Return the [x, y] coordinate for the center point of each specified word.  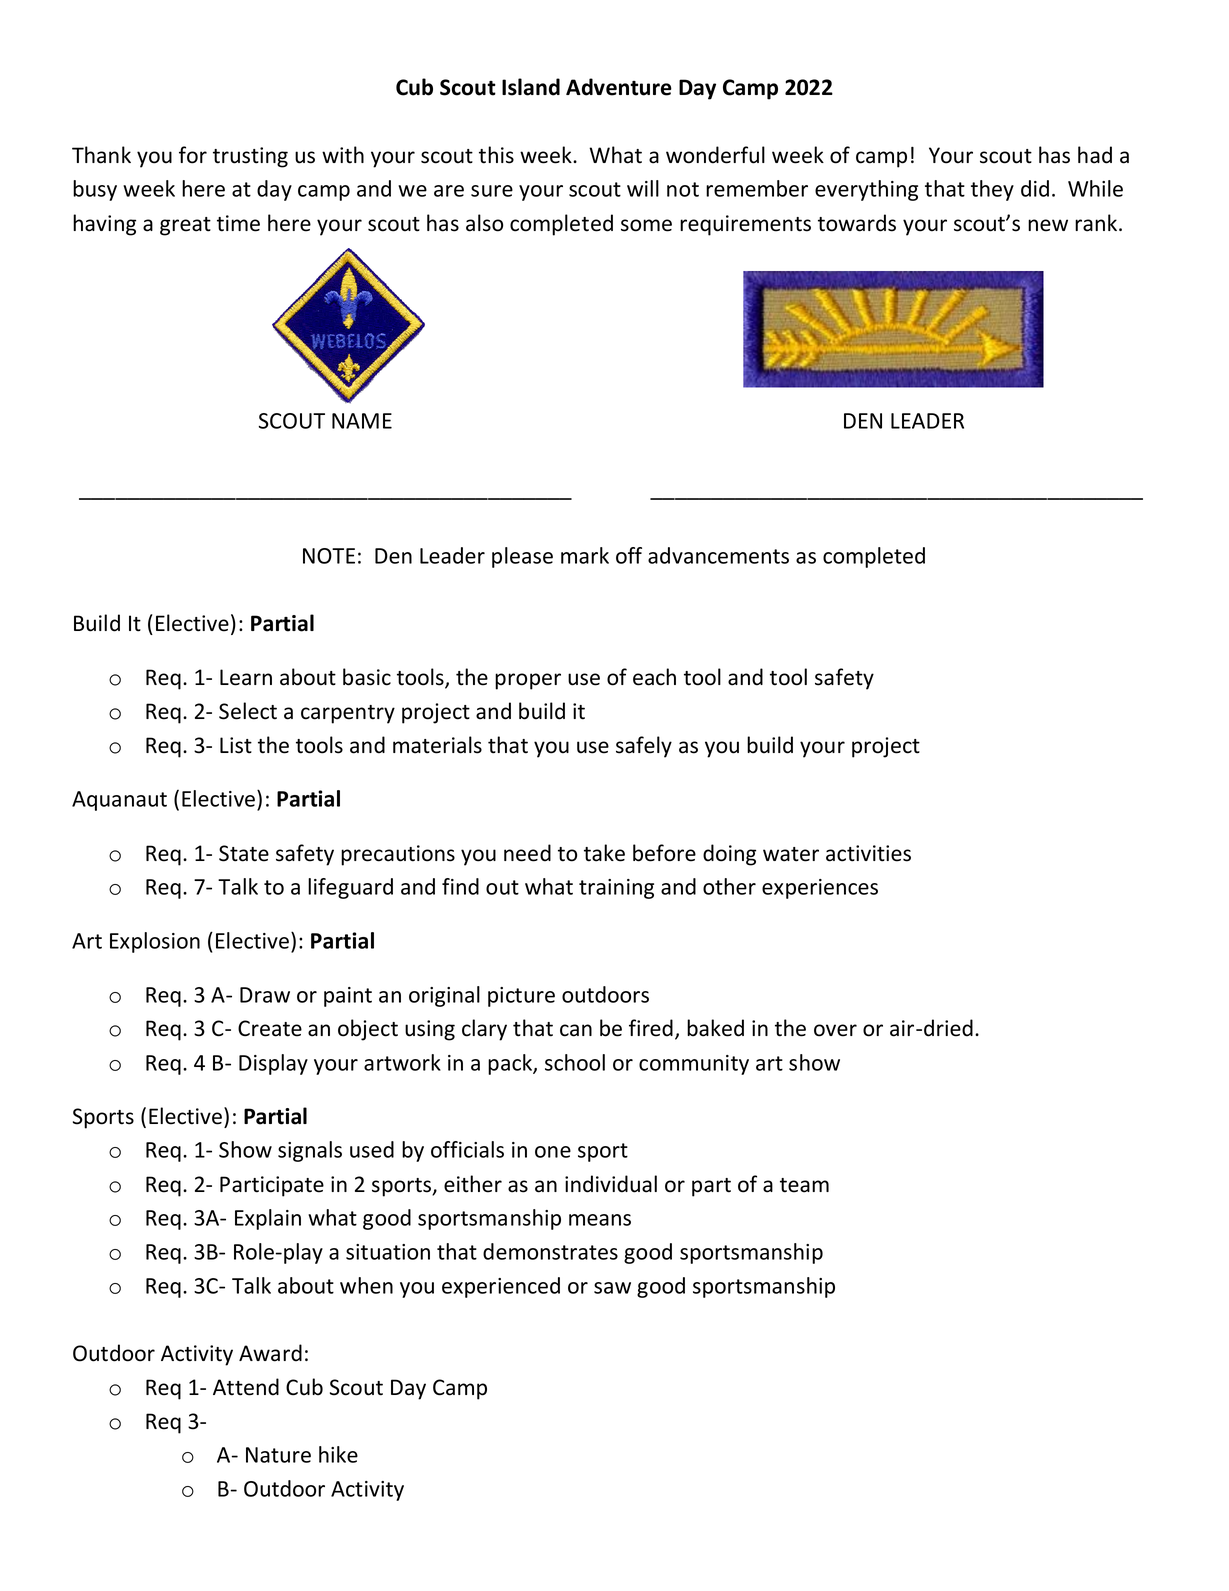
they [992, 190]
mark [585, 555]
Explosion [155, 942]
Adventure [619, 87]
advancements [718, 555]
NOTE [329, 556]
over [835, 1030]
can [576, 1030]
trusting [250, 157]
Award [270, 1353]
